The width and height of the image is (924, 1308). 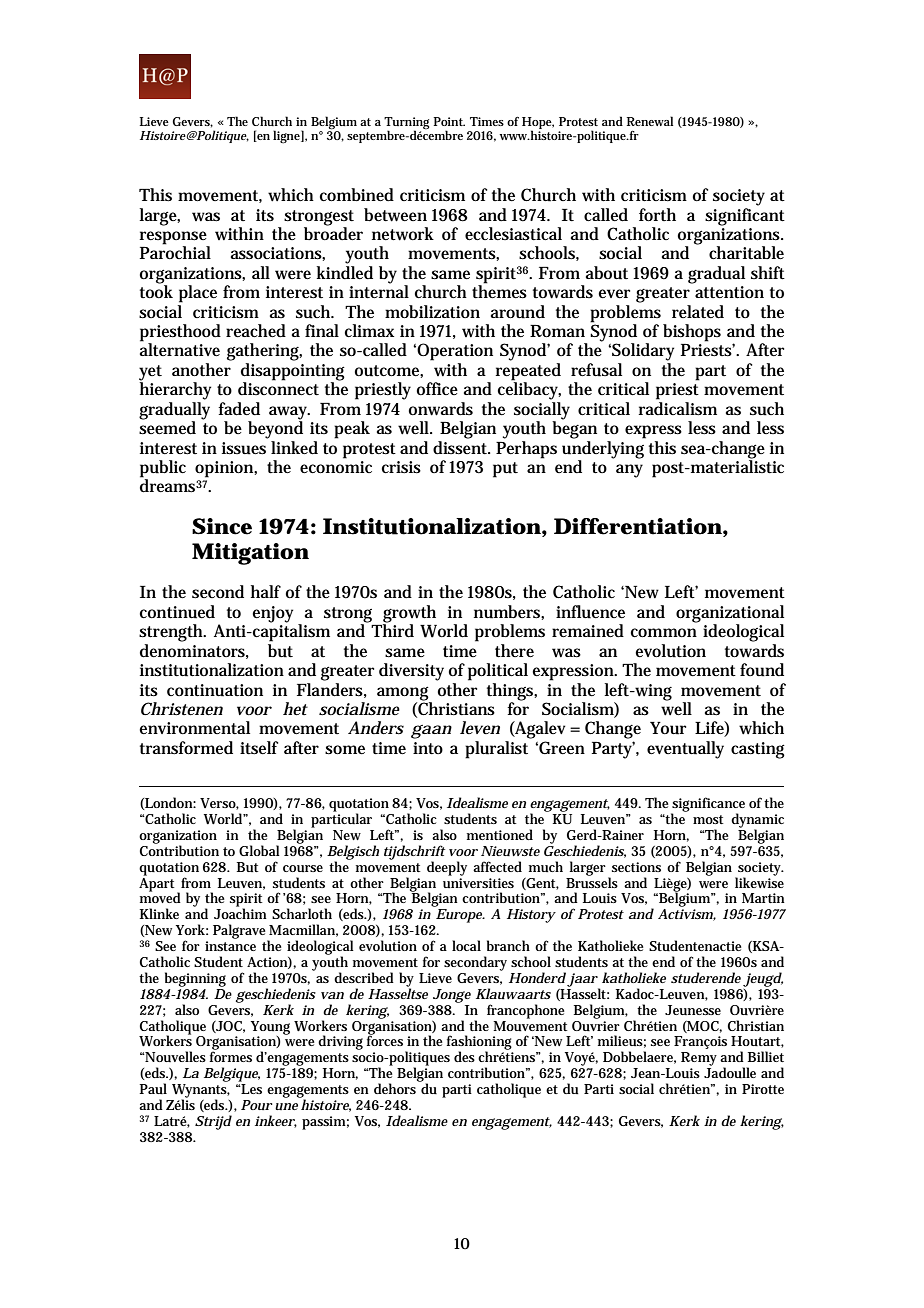 I want to click on Turning, so click(x=406, y=124).
